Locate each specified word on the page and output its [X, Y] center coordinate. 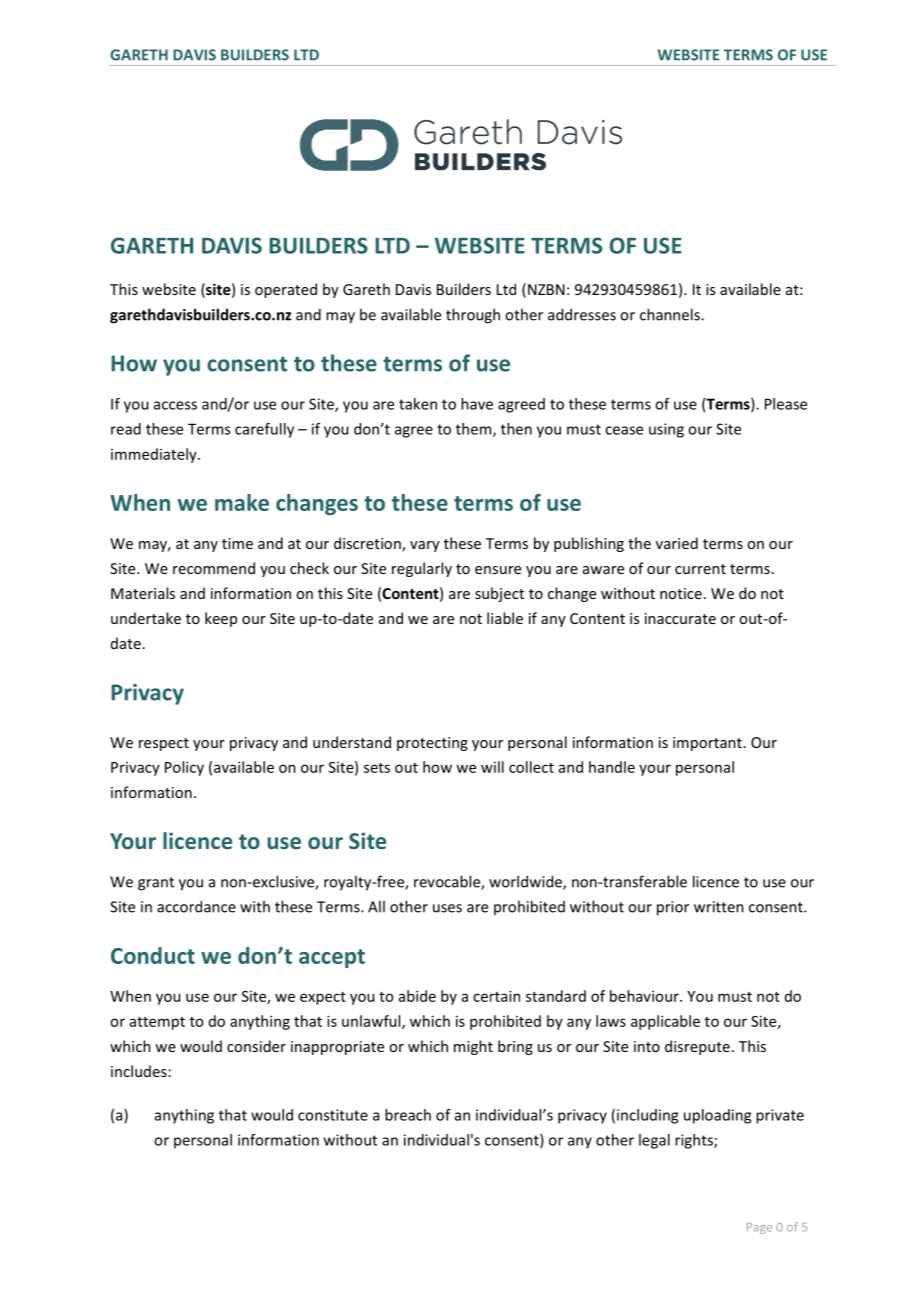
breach [408, 1115]
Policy [184, 768]
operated [286, 290]
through [473, 316]
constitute [333, 1115]
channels [671, 314]
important [707, 744]
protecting [432, 744]
